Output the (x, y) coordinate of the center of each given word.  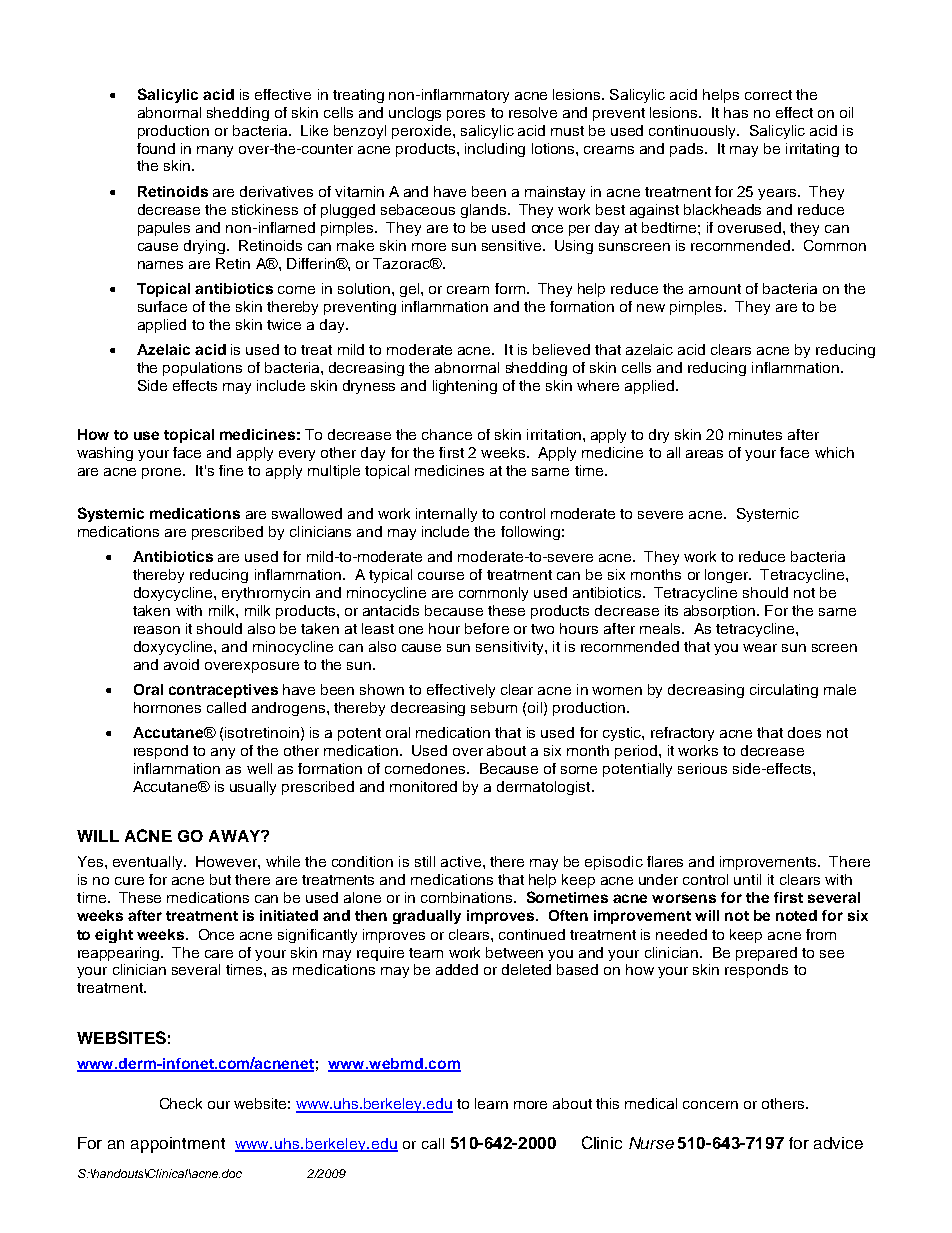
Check (181, 1103)
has (736, 112)
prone (163, 473)
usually (253, 788)
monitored (423, 786)
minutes (755, 434)
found (156, 148)
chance (447, 434)
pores (466, 115)
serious (702, 768)
